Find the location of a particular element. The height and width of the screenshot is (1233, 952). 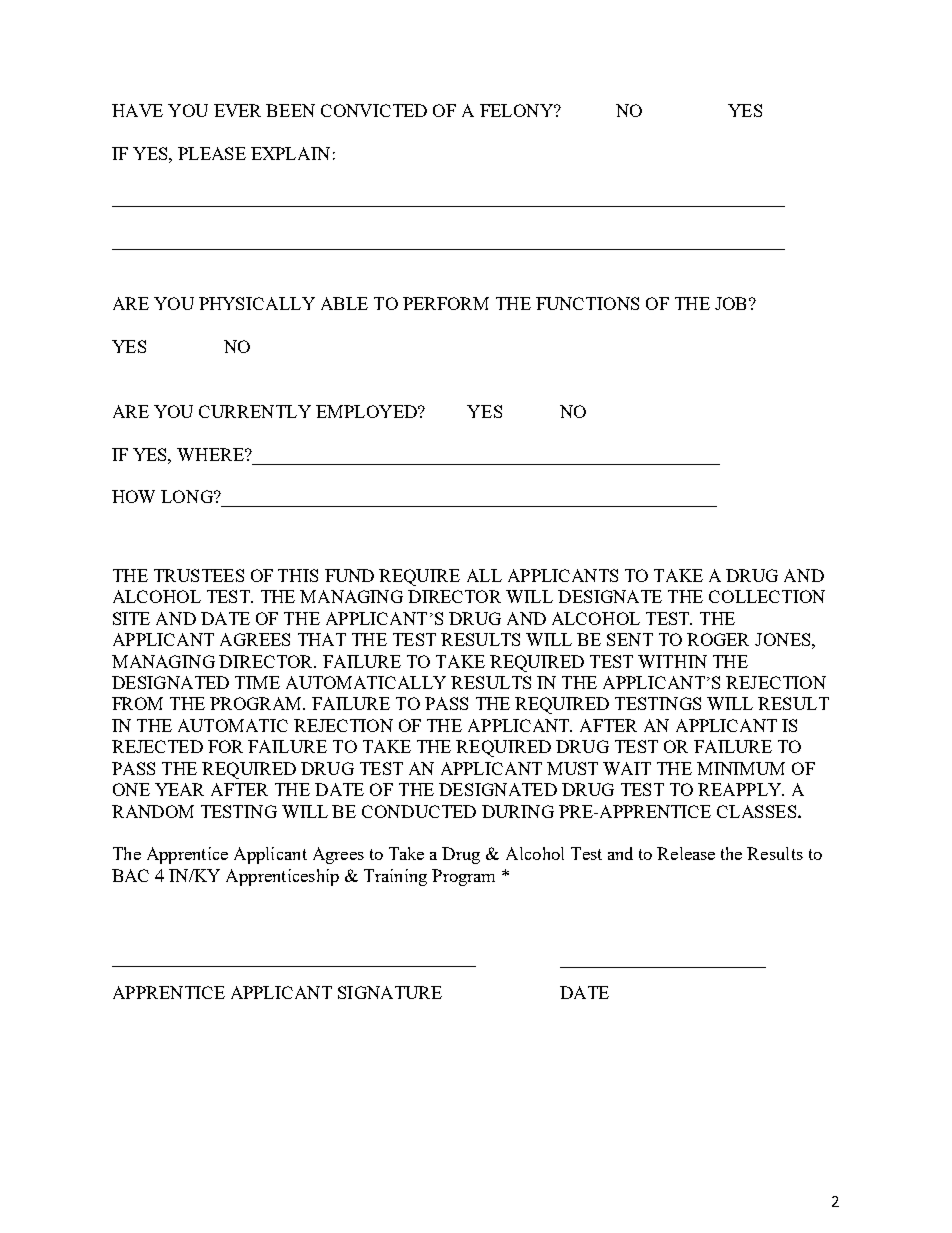

FUNCTIONS is located at coordinates (587, 303).
